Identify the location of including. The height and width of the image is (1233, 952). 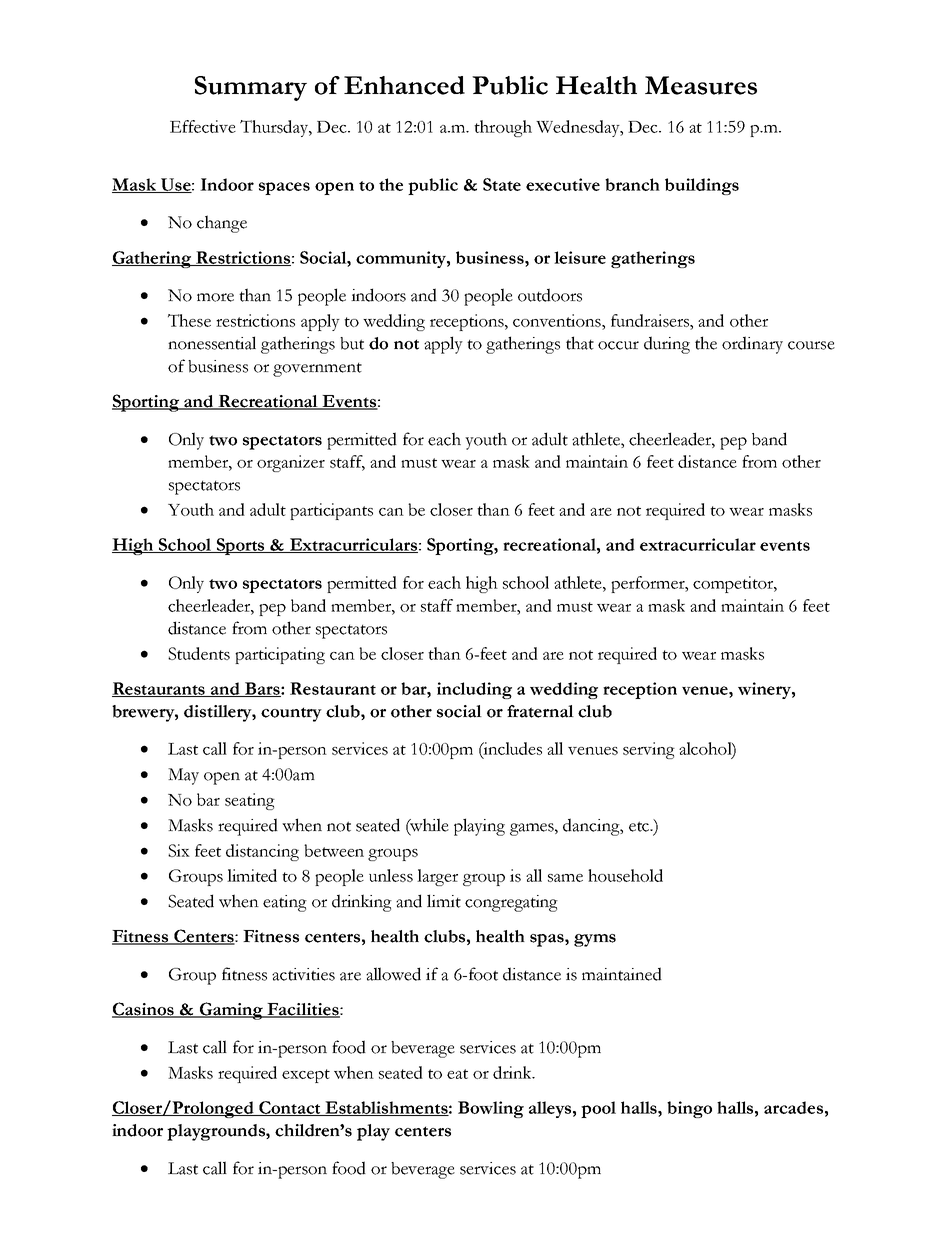
(474, 690).
